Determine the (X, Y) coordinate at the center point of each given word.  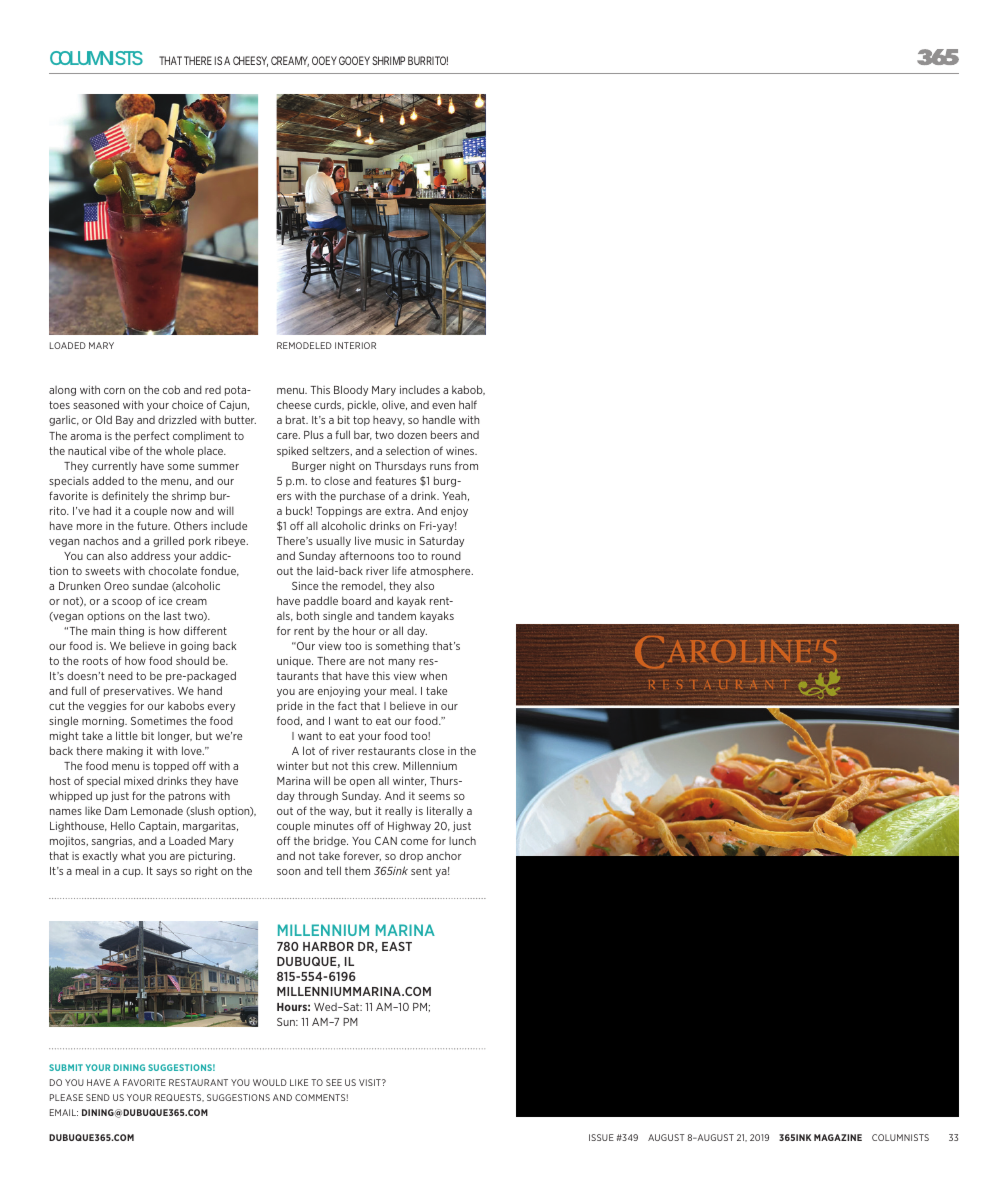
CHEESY (250, 61)
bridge (331, 841)
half (468, 404)
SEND (98, 1097)
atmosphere (441, 571)
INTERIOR (355, 345)
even (443, 406)
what (133, 855)
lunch (462, 840)
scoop (127, 603)
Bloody (351, 390)
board (356, 600)
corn (114, 391)
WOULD (270, 1082)
